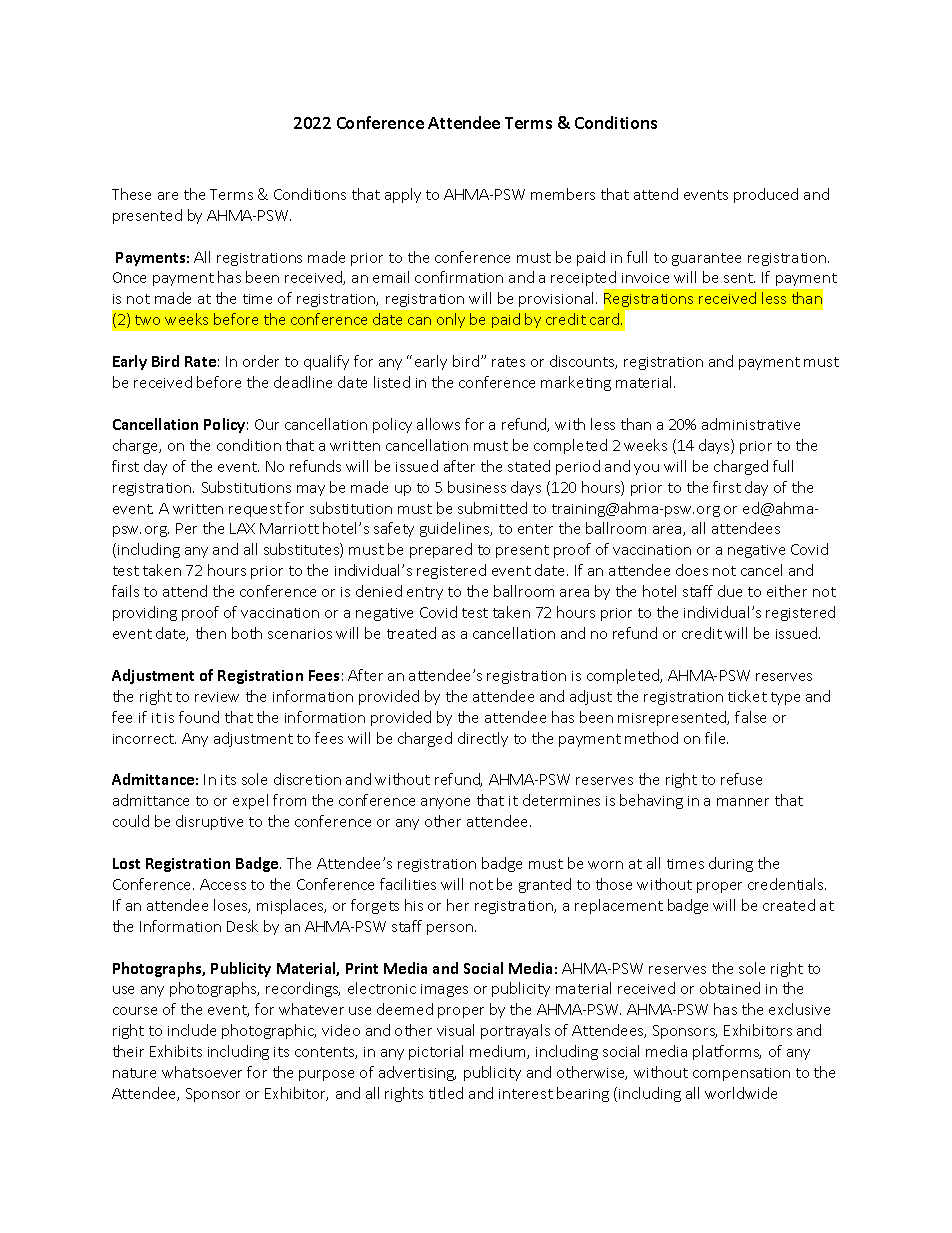  Describe the element at coordinates (211, 633) in the image. I see `then` at that location.
